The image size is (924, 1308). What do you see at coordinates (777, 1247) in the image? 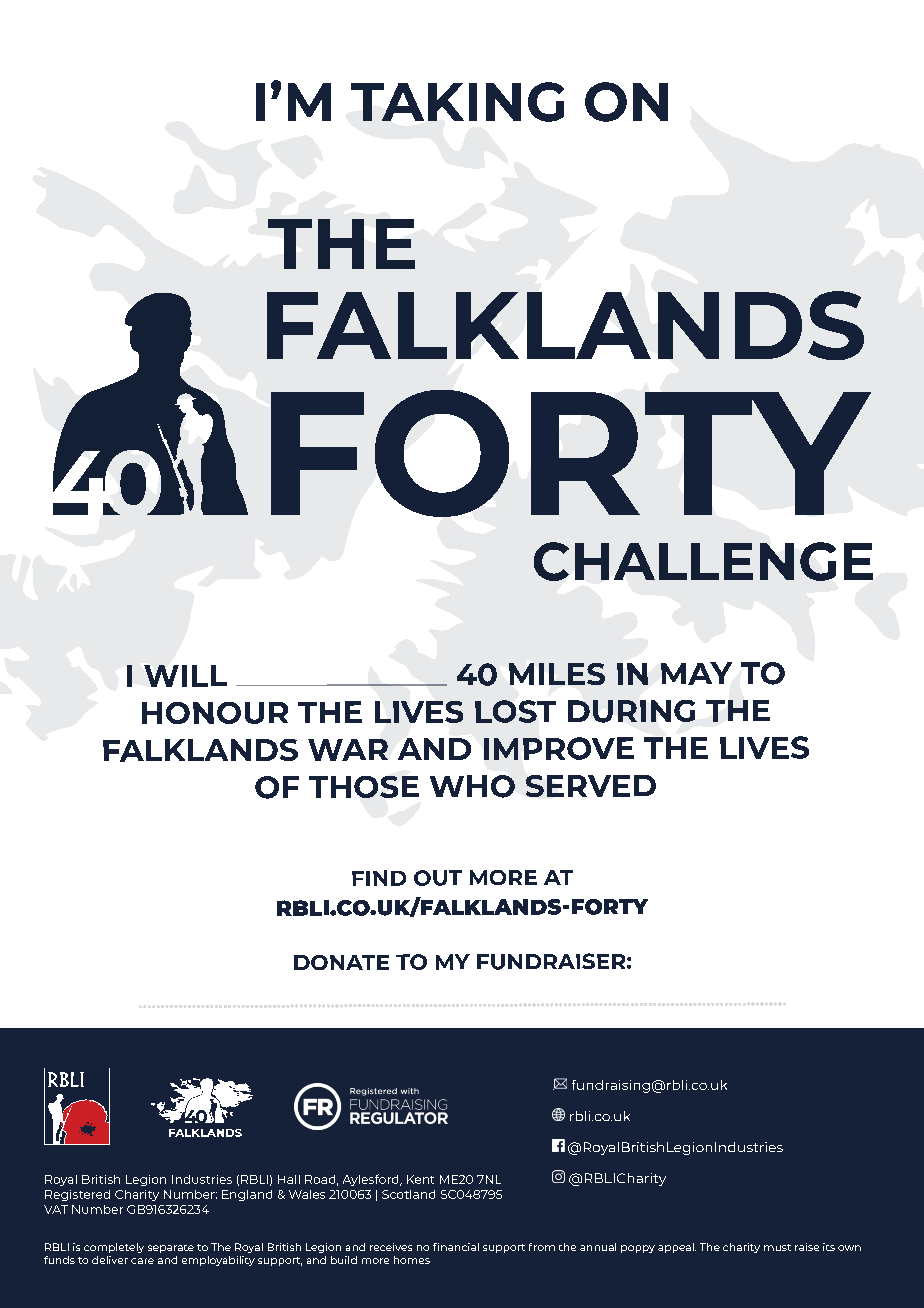
I see `must` at bounding box center [777, 1247].
